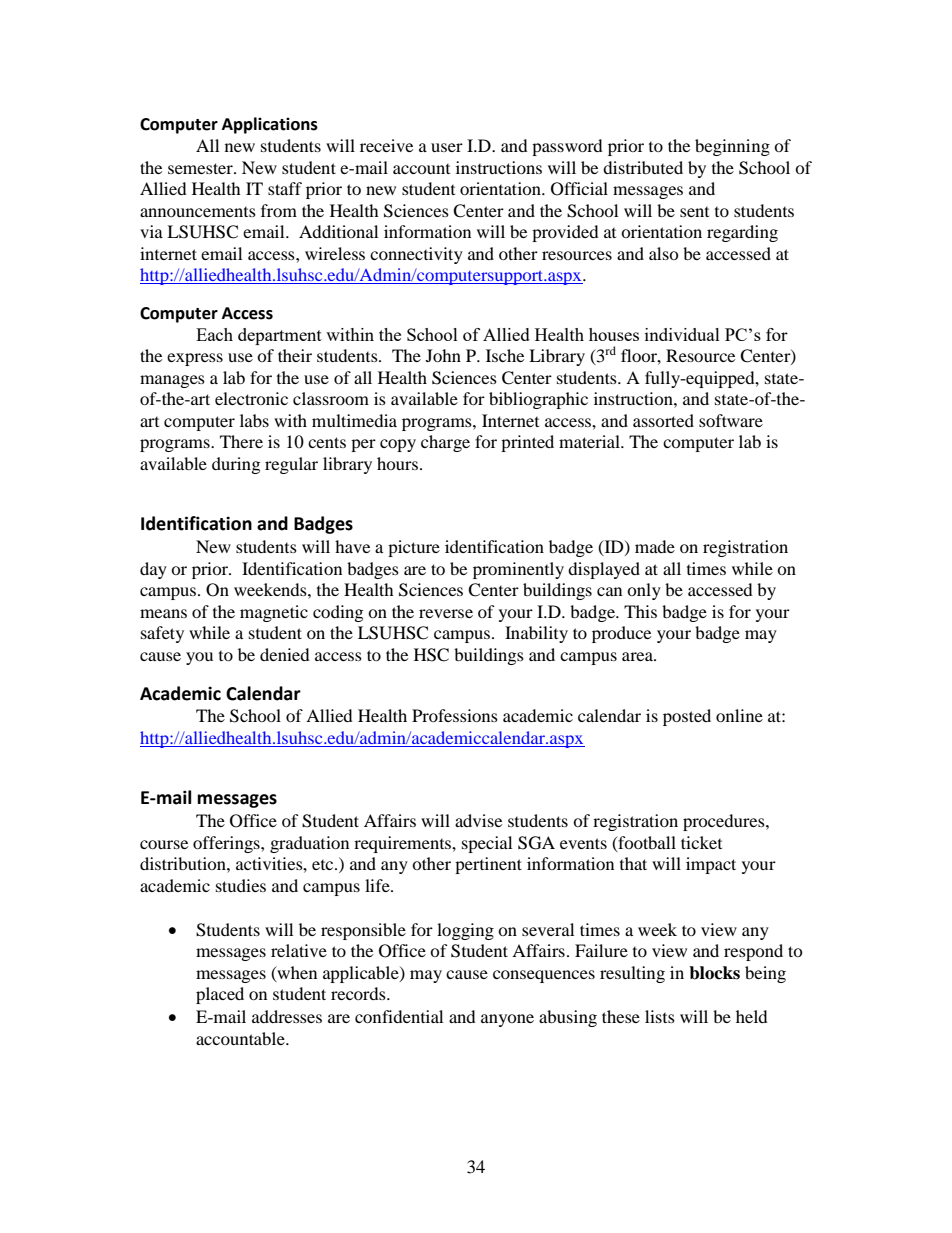 The height and width of the page is (1233, 952). Describe the element at coordinates (478, 820) in the page. I see `advise` at that location.
